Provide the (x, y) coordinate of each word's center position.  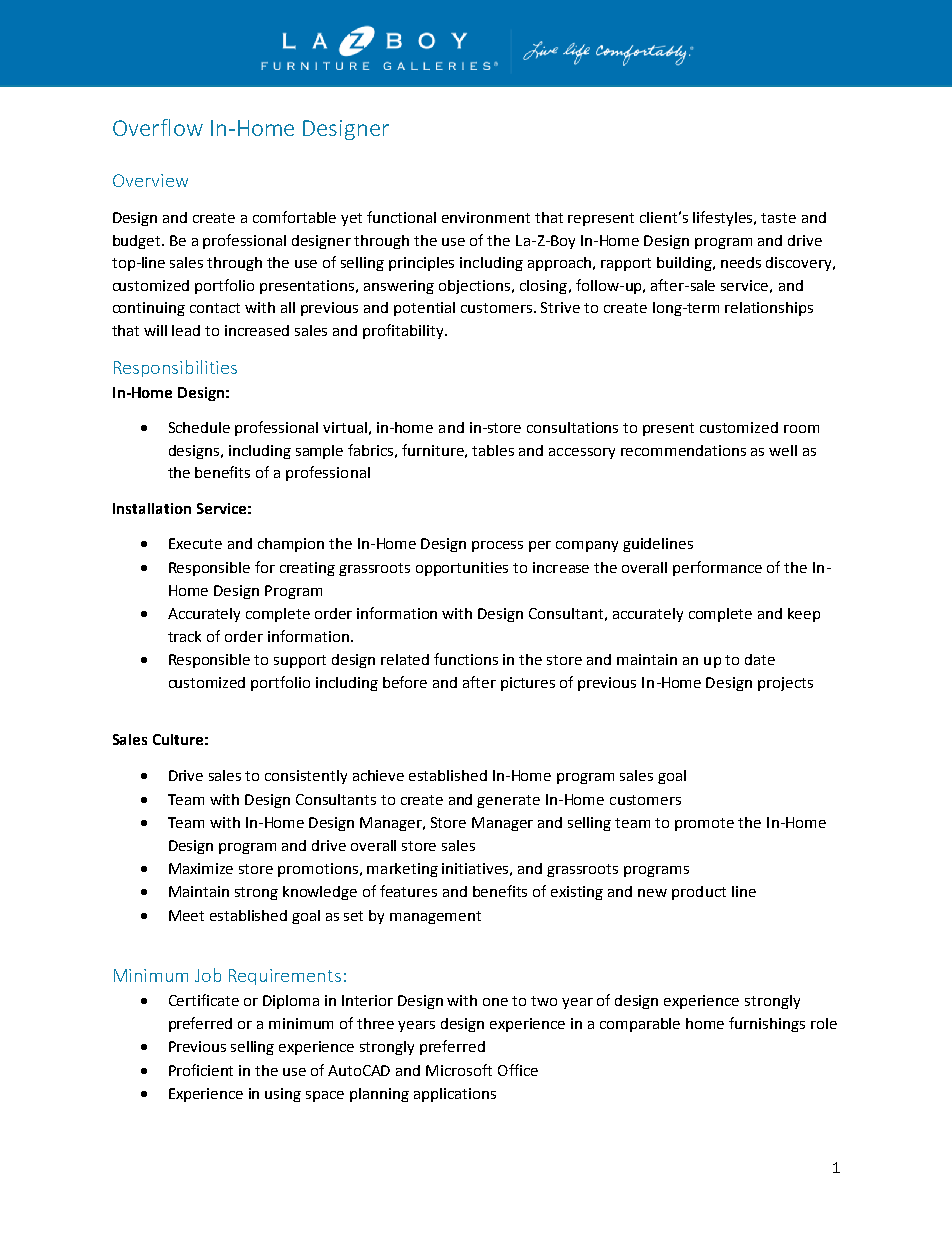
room (801, 429)
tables (493, 450)
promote (704, 824)
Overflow (158, 127)
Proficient (201, 1070)
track (184, 636)
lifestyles (724, 218)
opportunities (462, 569)
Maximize (201, 868)
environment (486, 217)
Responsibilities (175, 368)
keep (804, 615)
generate (508, 801)
